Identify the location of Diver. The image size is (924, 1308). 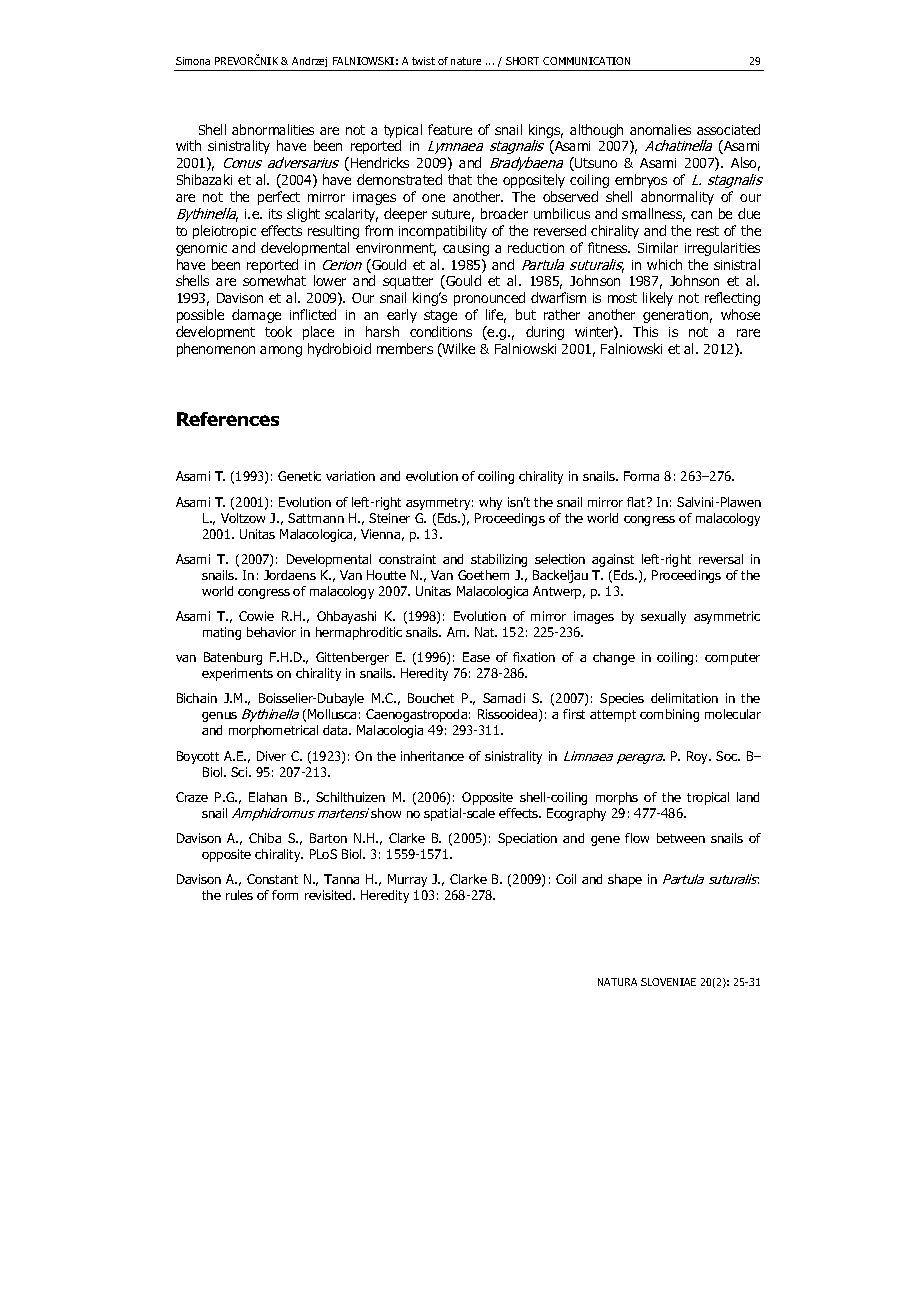
(271, 756).
